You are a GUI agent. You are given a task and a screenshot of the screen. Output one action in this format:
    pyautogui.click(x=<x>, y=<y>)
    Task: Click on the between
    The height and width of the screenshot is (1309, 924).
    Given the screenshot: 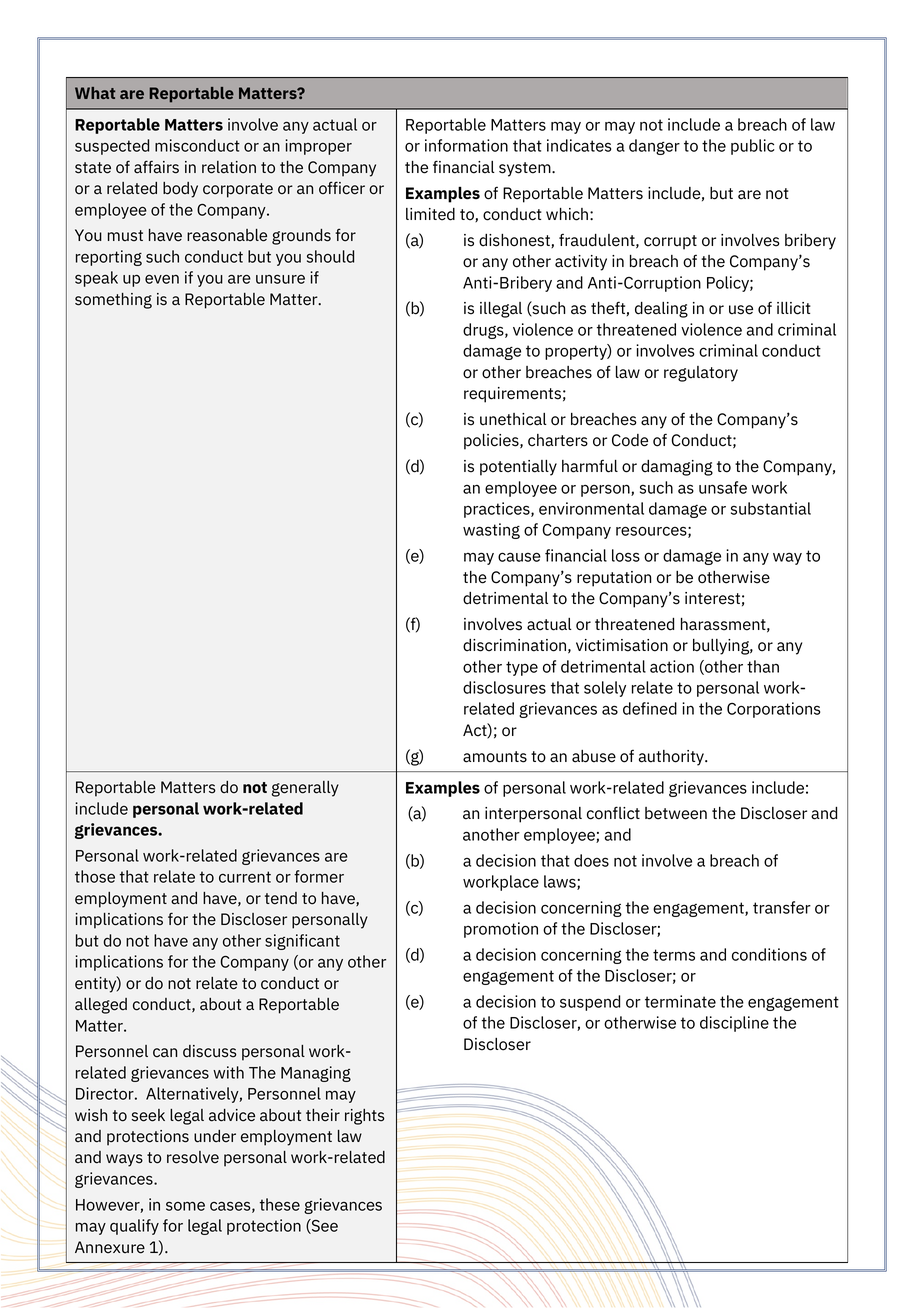 What is the action you would take?
    pyautogui.click(x=676, y=813)
